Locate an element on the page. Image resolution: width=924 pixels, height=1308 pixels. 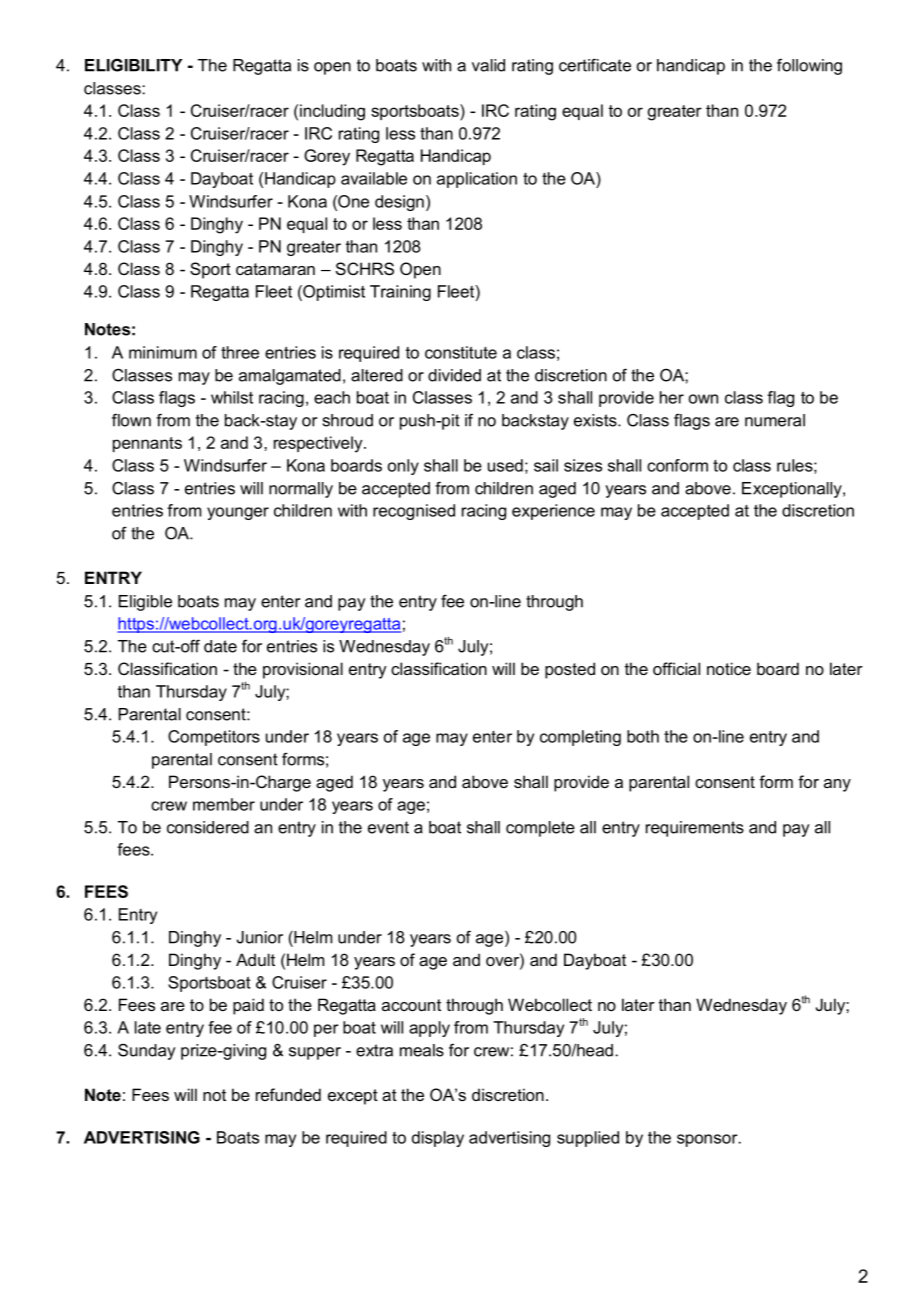
Competitors is located at coordinates (214, 738).
